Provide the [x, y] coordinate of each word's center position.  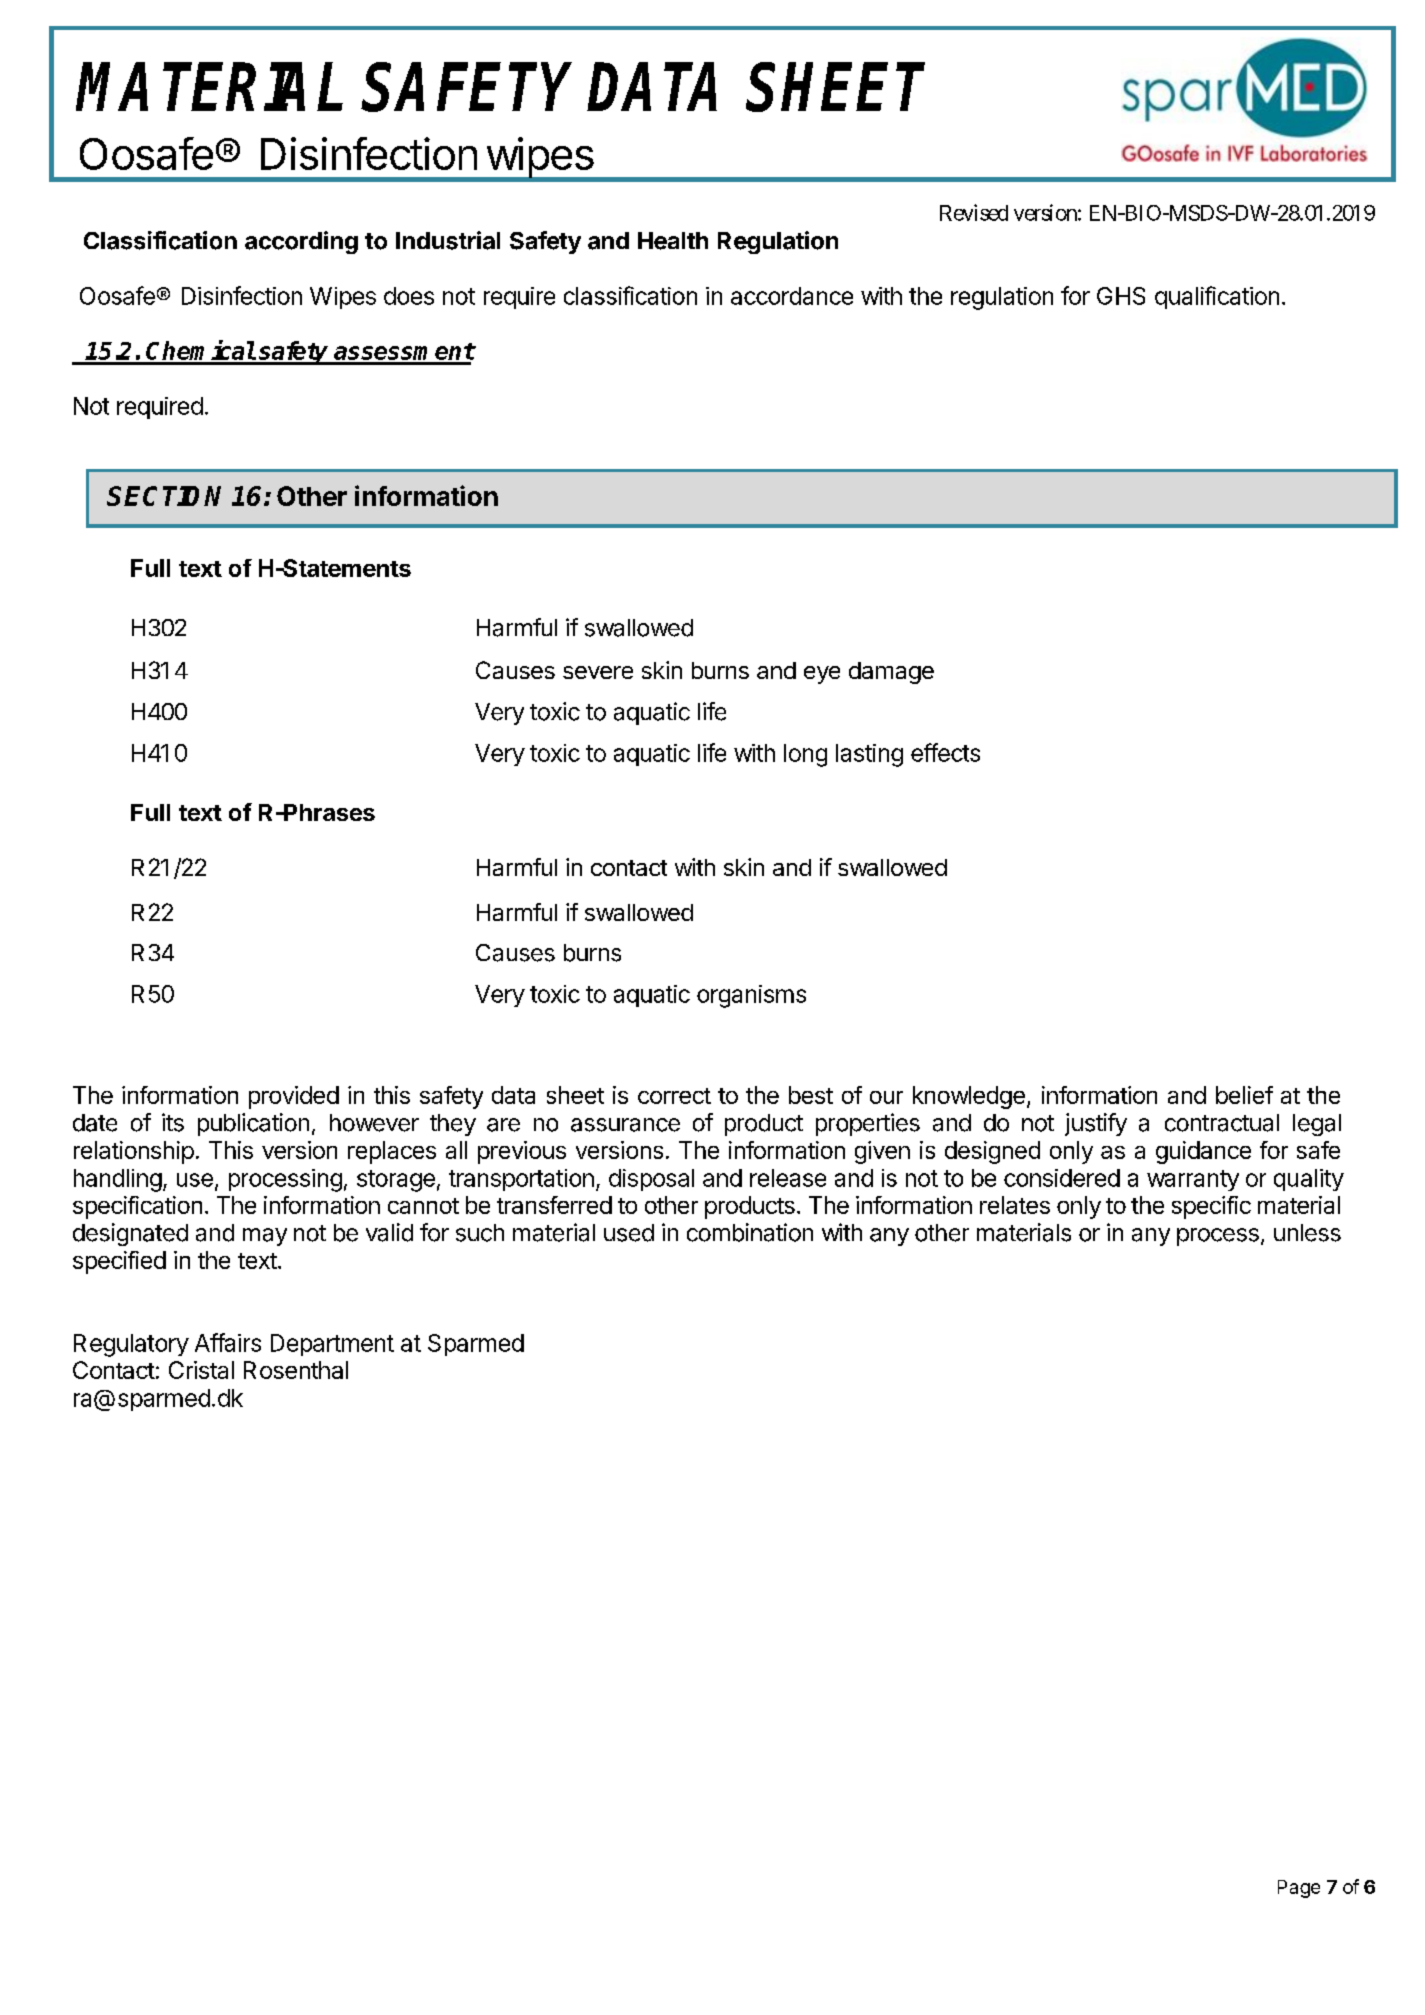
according [301, 242]
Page [1299, 1889]
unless [1307, 1233]
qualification [1217, 297]
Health [673, 241]
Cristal [201, 1370]
